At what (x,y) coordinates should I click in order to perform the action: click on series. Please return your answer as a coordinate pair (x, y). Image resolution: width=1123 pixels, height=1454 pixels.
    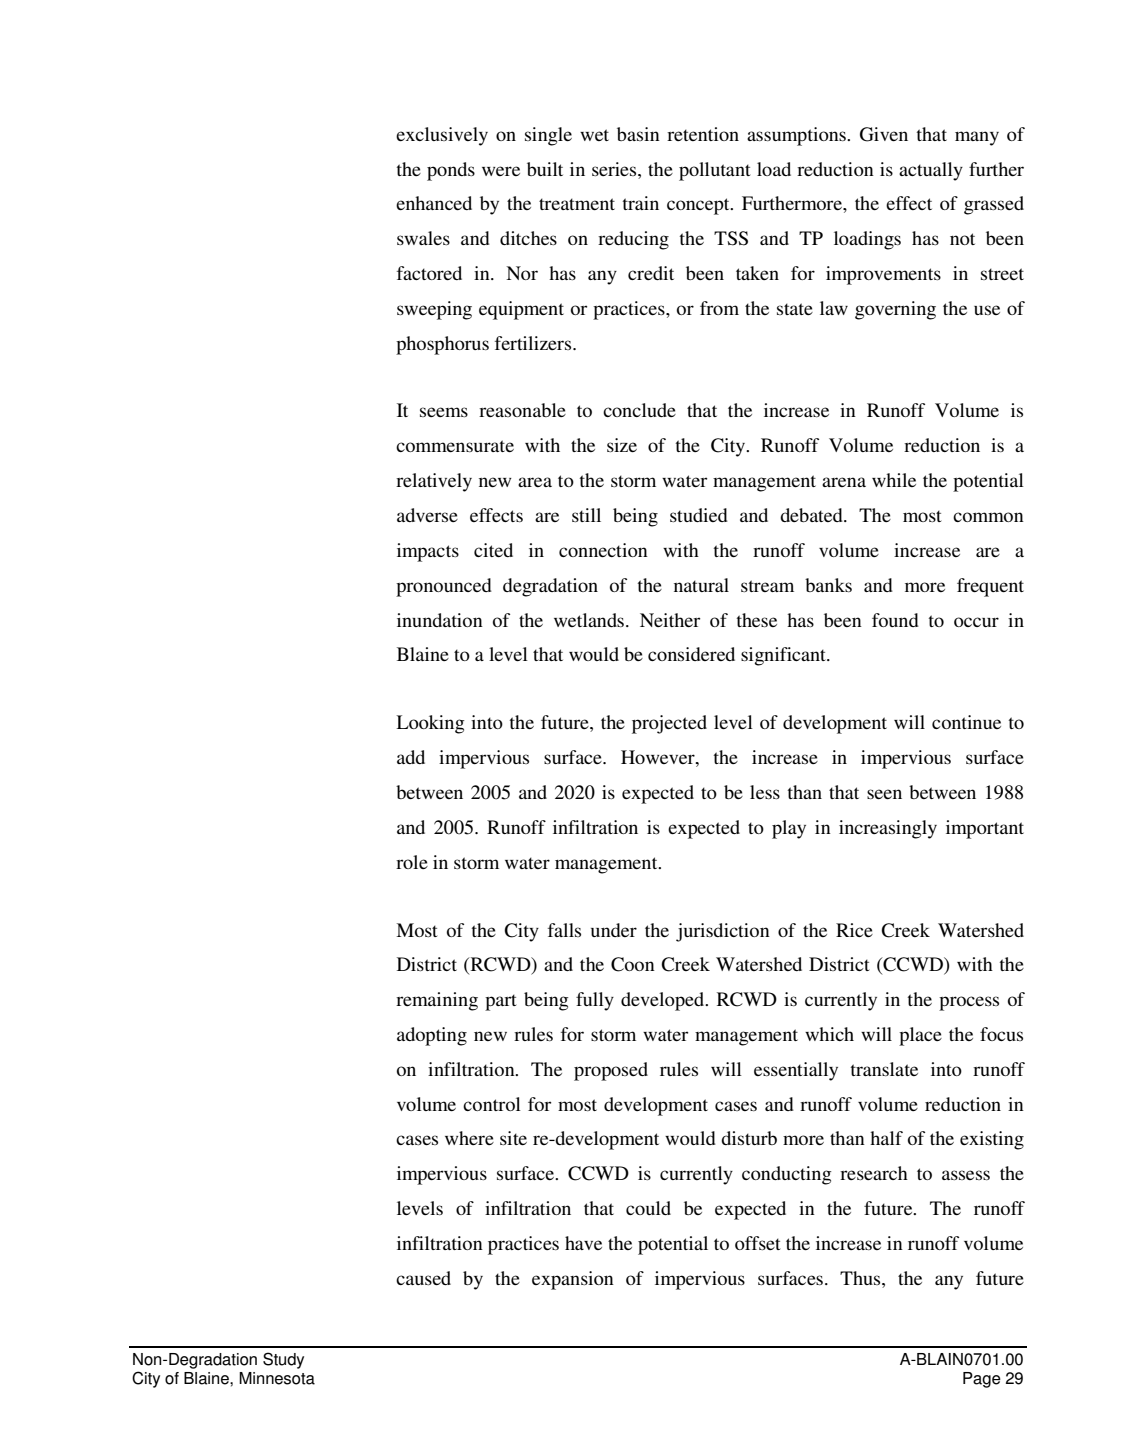
    Looking at the image, I should click on (615, 169).
